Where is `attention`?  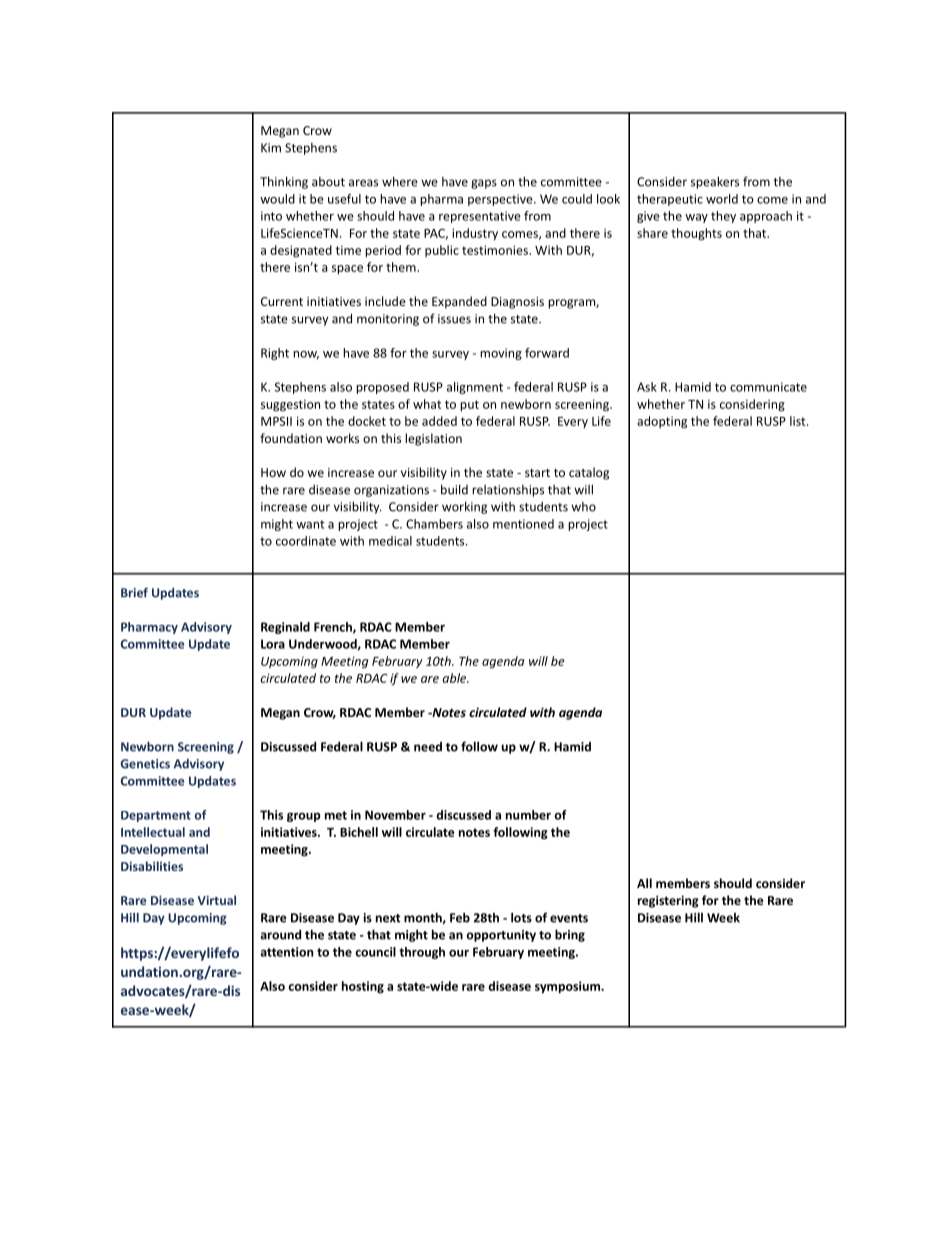 attention is located at coordinates (286, 952).
